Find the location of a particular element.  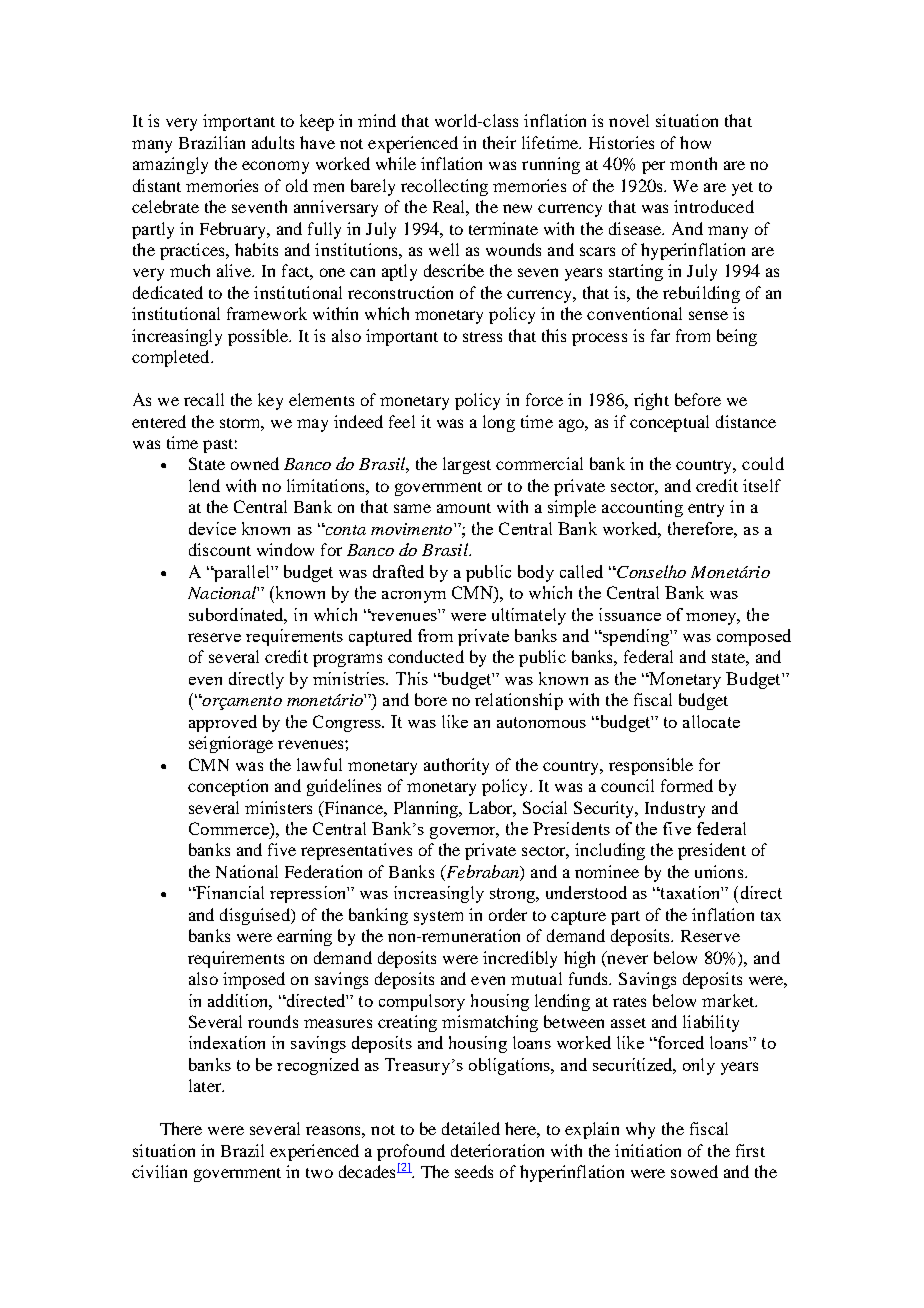

sowed is located at coordinates (694, 1171).
